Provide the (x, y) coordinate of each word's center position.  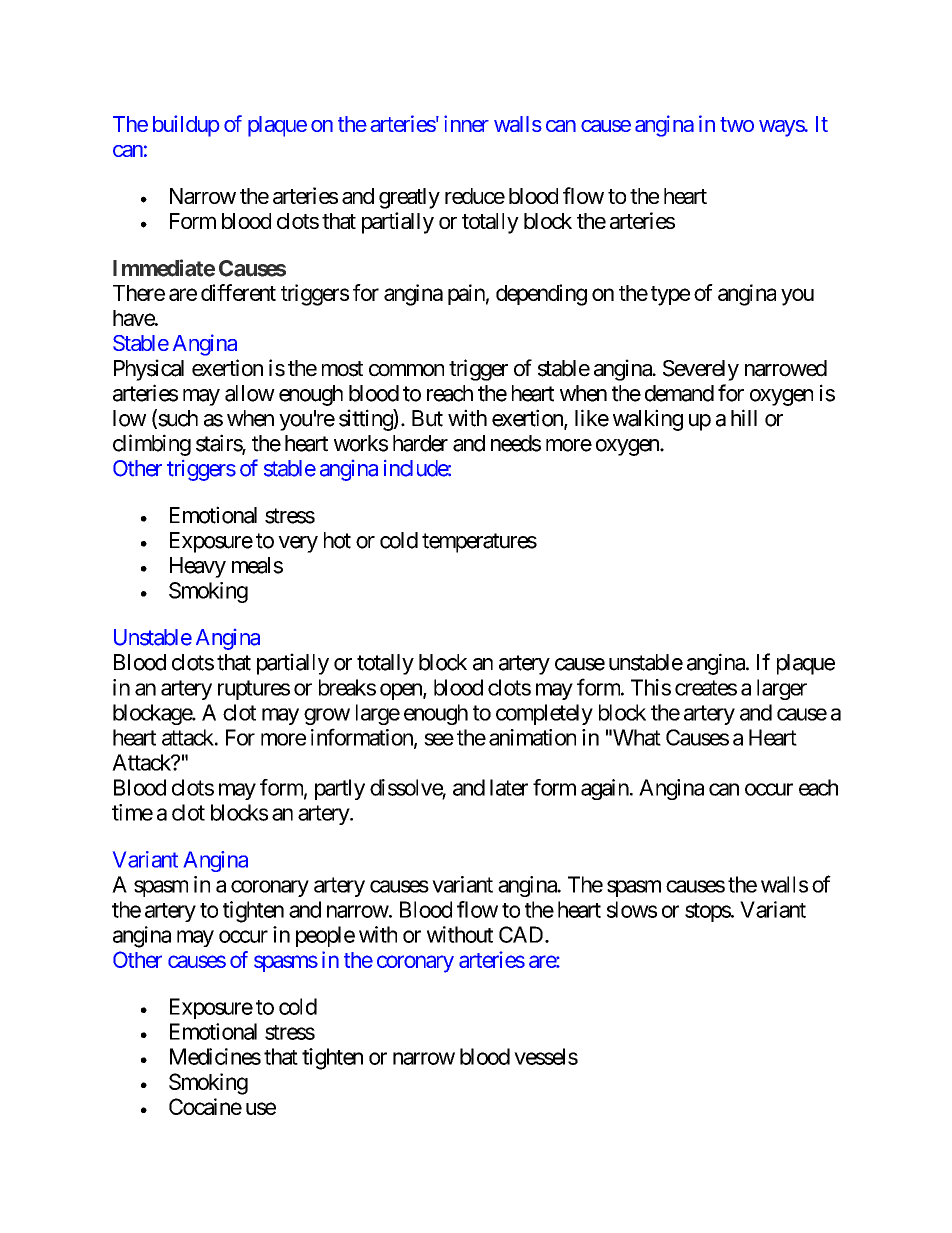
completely (544, 714)
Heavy (198, 567)
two (737, 124)
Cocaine (205, 1106)
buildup (186, 126)
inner (466, 123)
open (402, 691)
